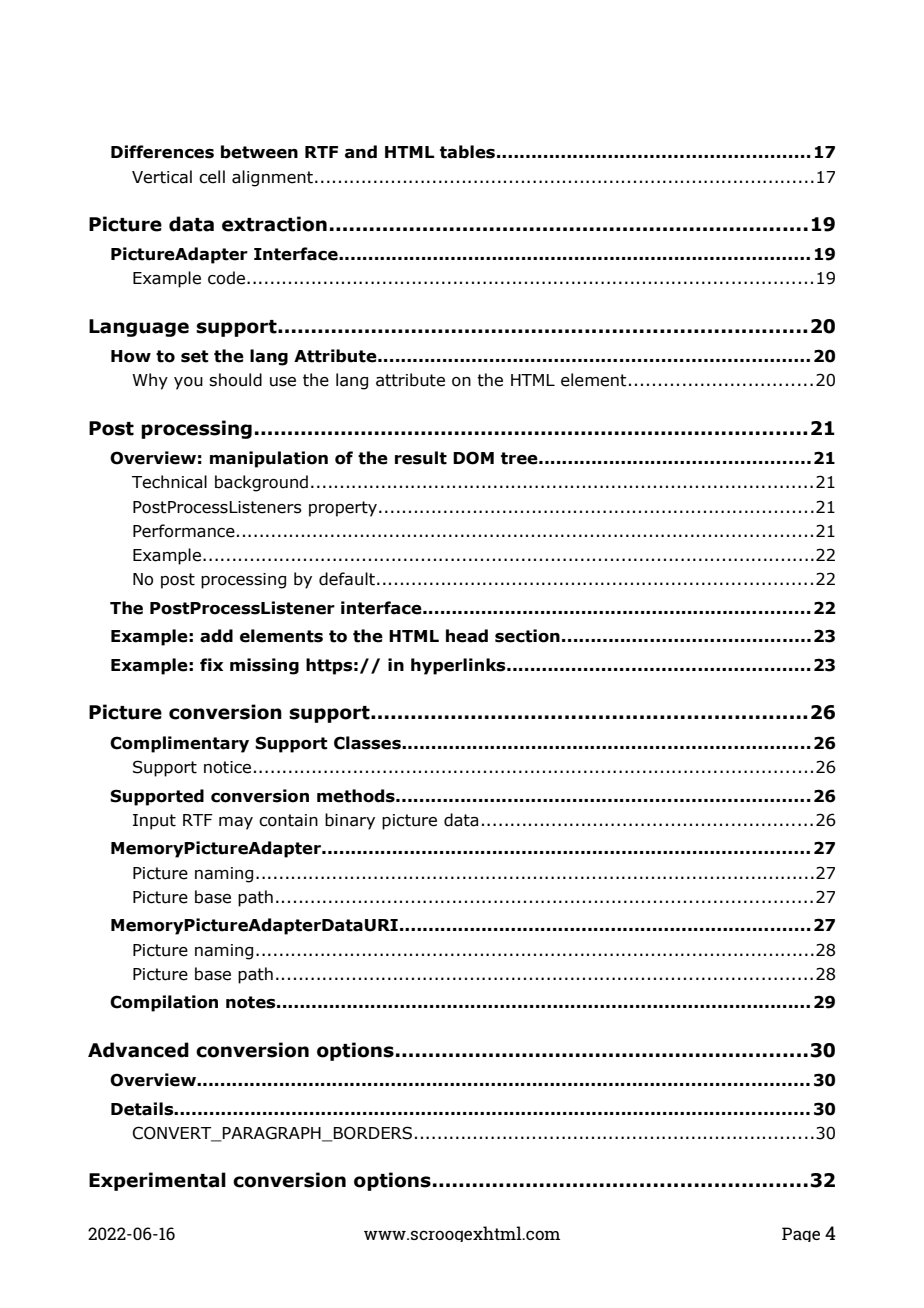 This image has height=1308, width=924. Describe the element at coordinates (350, 821) in the image. I see `binary` at that location.
